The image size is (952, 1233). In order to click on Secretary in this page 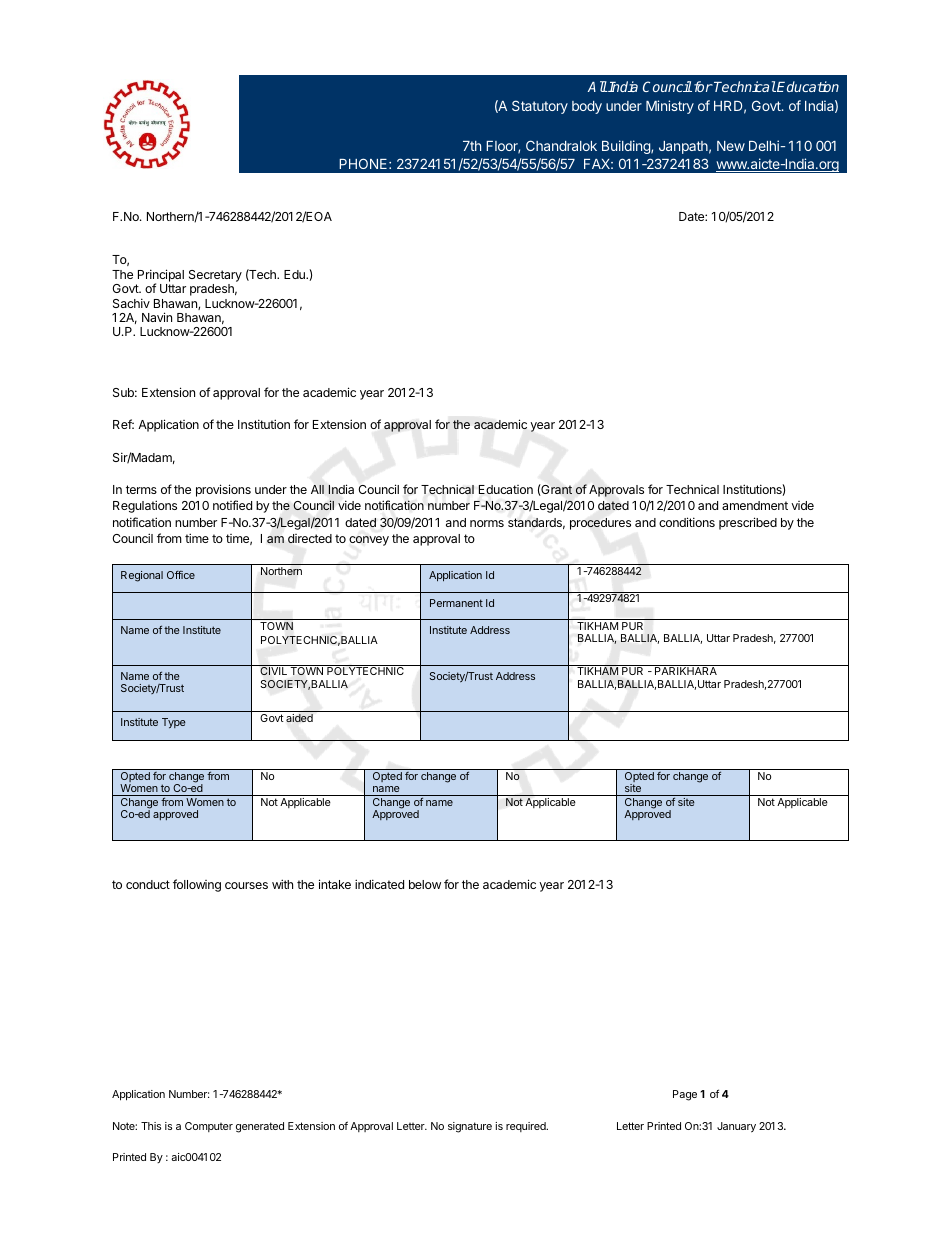, I will do `click(215, 276)`.
